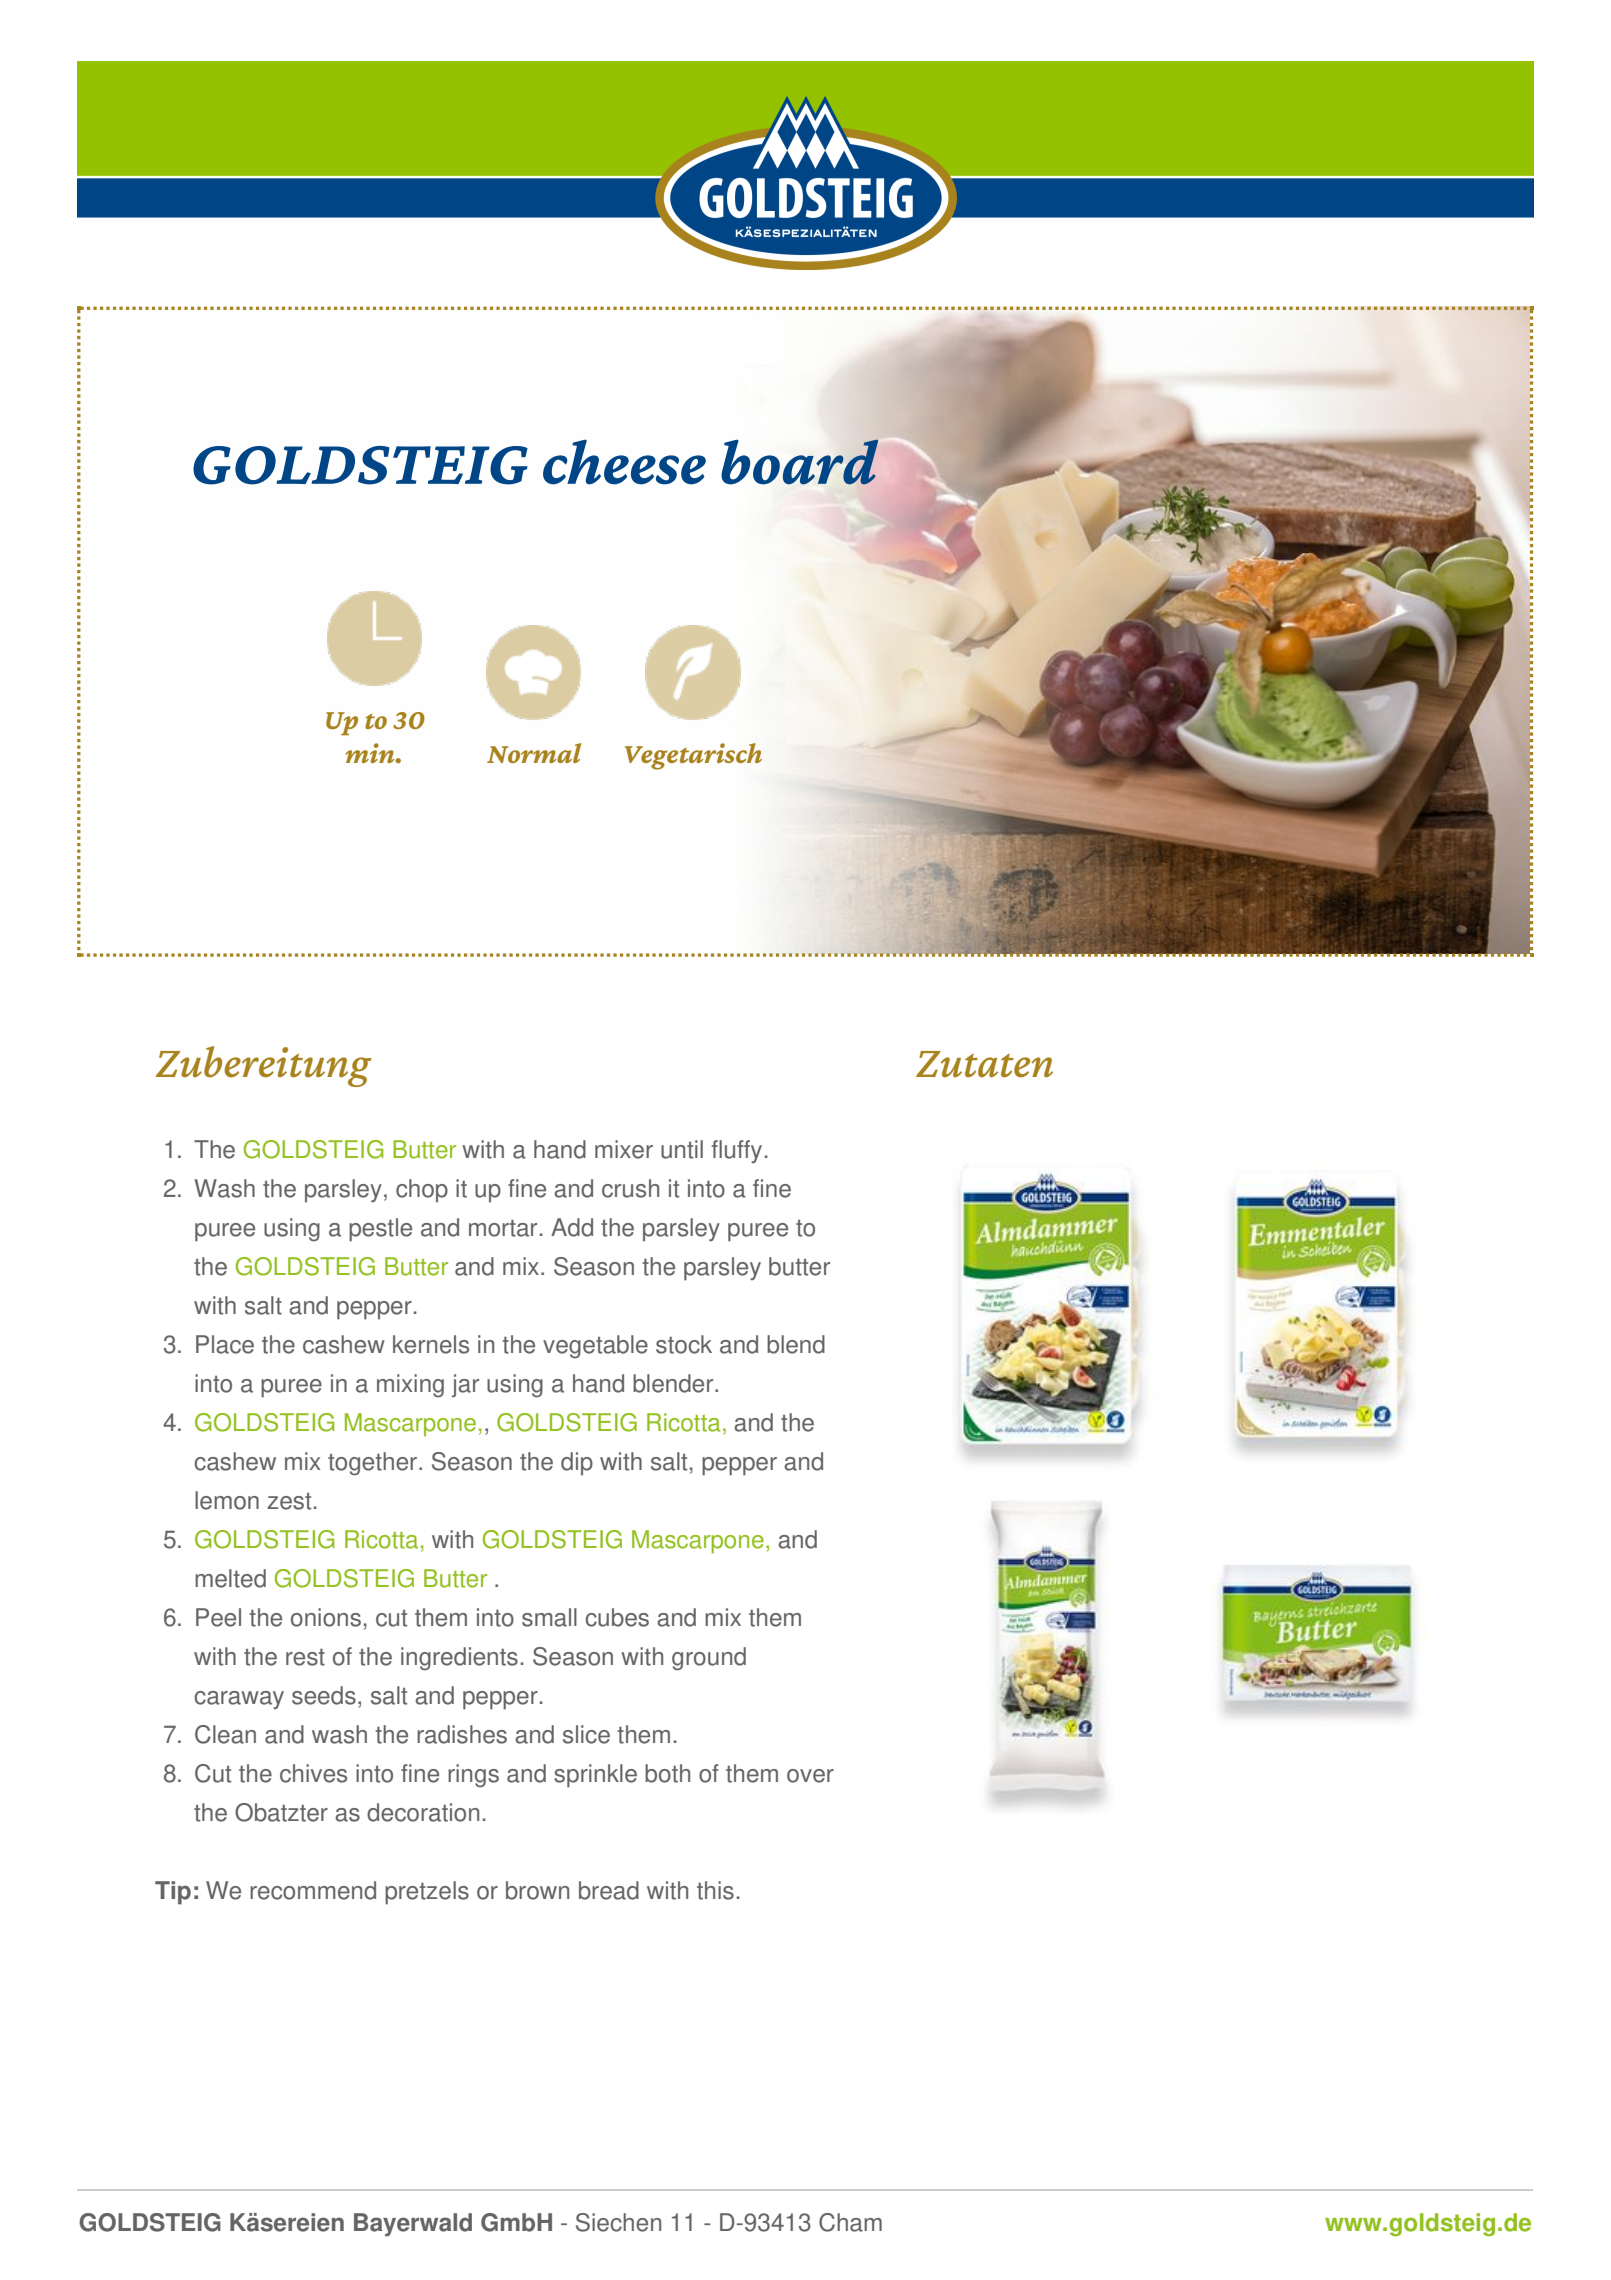  Describe the element at coordinates (850, 2222) in the document. I see `Cham` at that location.
